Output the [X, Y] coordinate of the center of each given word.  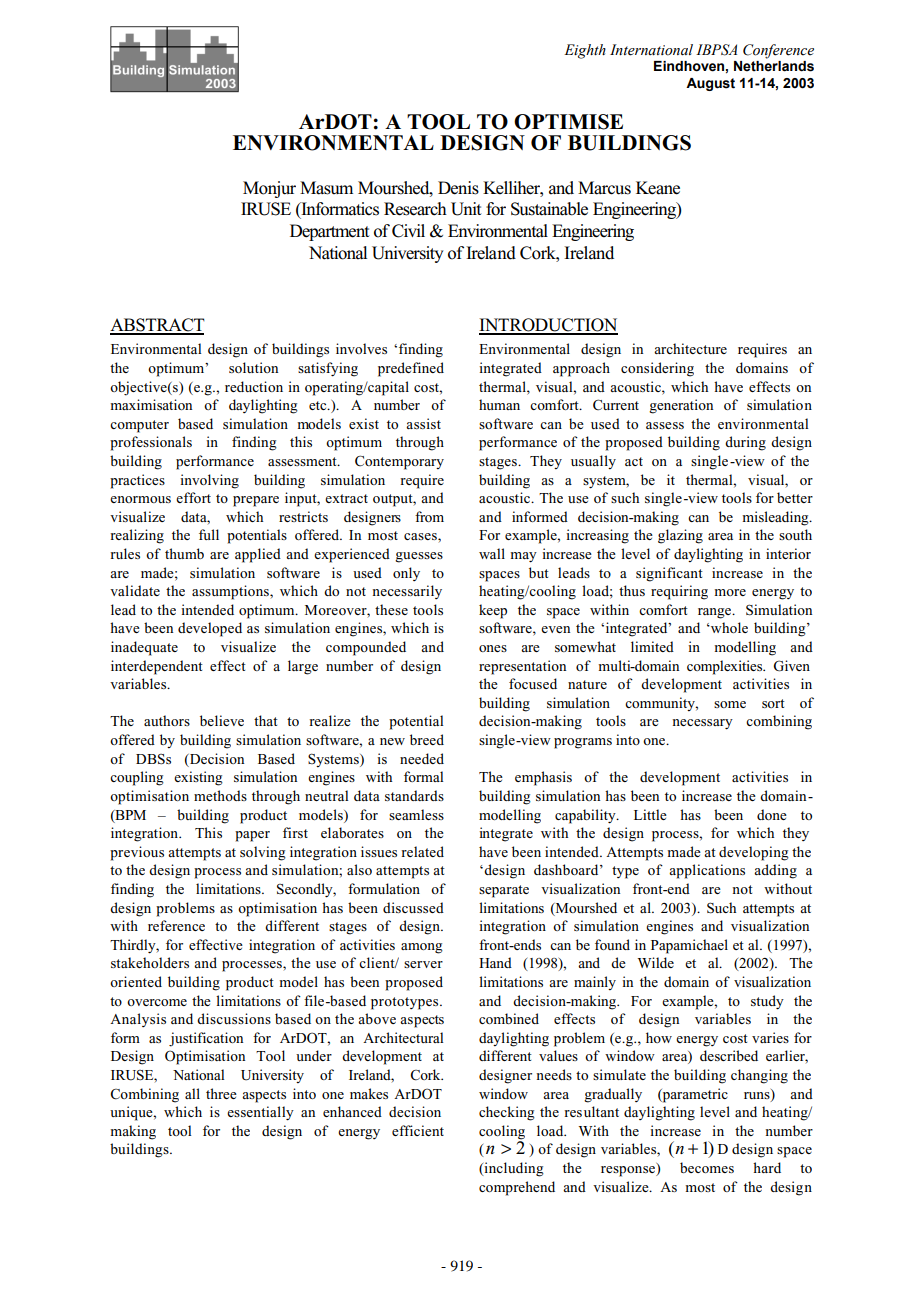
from [429, 516]
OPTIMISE [568, 122]
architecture [690, 348]
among [422, 948]
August [710, 84]
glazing [680, 536]
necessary [702, 724]
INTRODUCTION [548, 326]
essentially [260, 1113]
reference [176, 925]
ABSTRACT [157, 326]
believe [222, 720]
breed [427, 739]
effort [193, 497]
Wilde [656, 962]
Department [330, 232]
